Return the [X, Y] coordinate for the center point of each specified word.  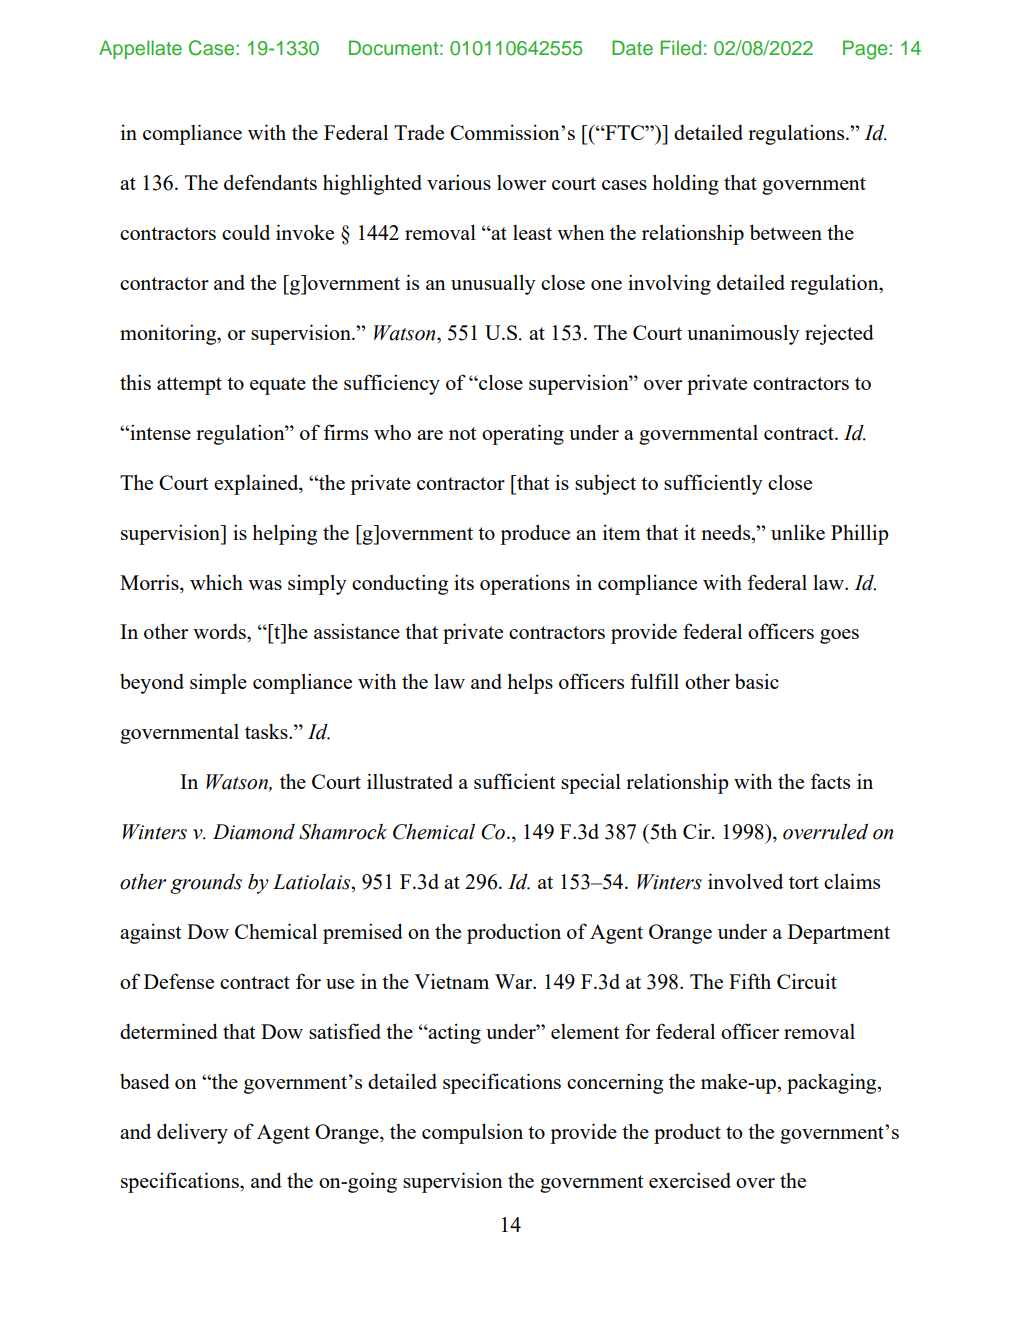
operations [525, 585]
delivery [192, 1133]
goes [839, 636]
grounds [206, 884]
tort [804, 882]
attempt [189, 386]
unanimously [743, 334]
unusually [493, 285]
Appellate [140, 49]
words [220, 631]
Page [866, 50]
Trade [419, 132]
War [515, 981]
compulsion [472, 1133]
